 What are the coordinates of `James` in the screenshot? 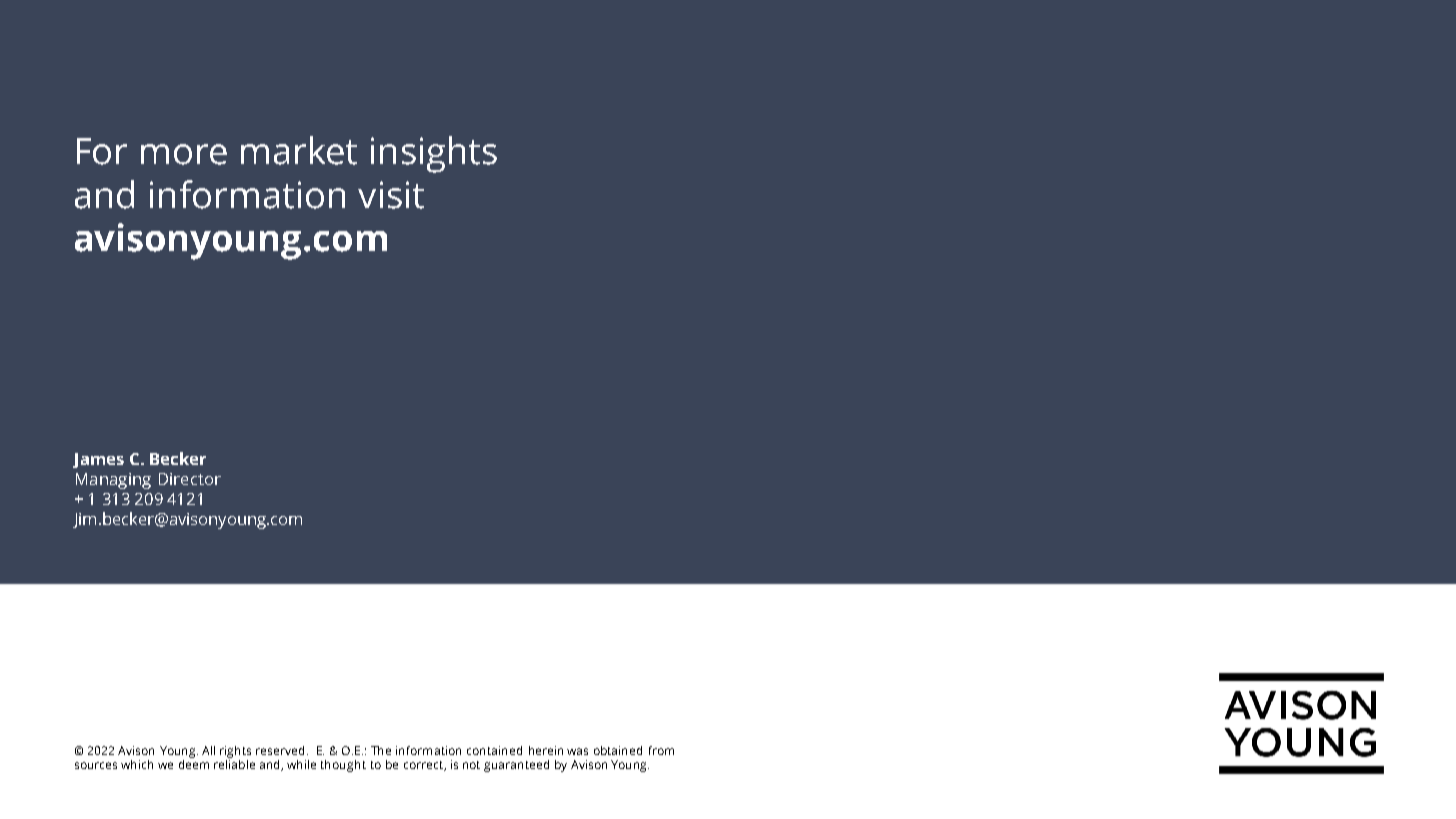 It's located at (98, 460).
